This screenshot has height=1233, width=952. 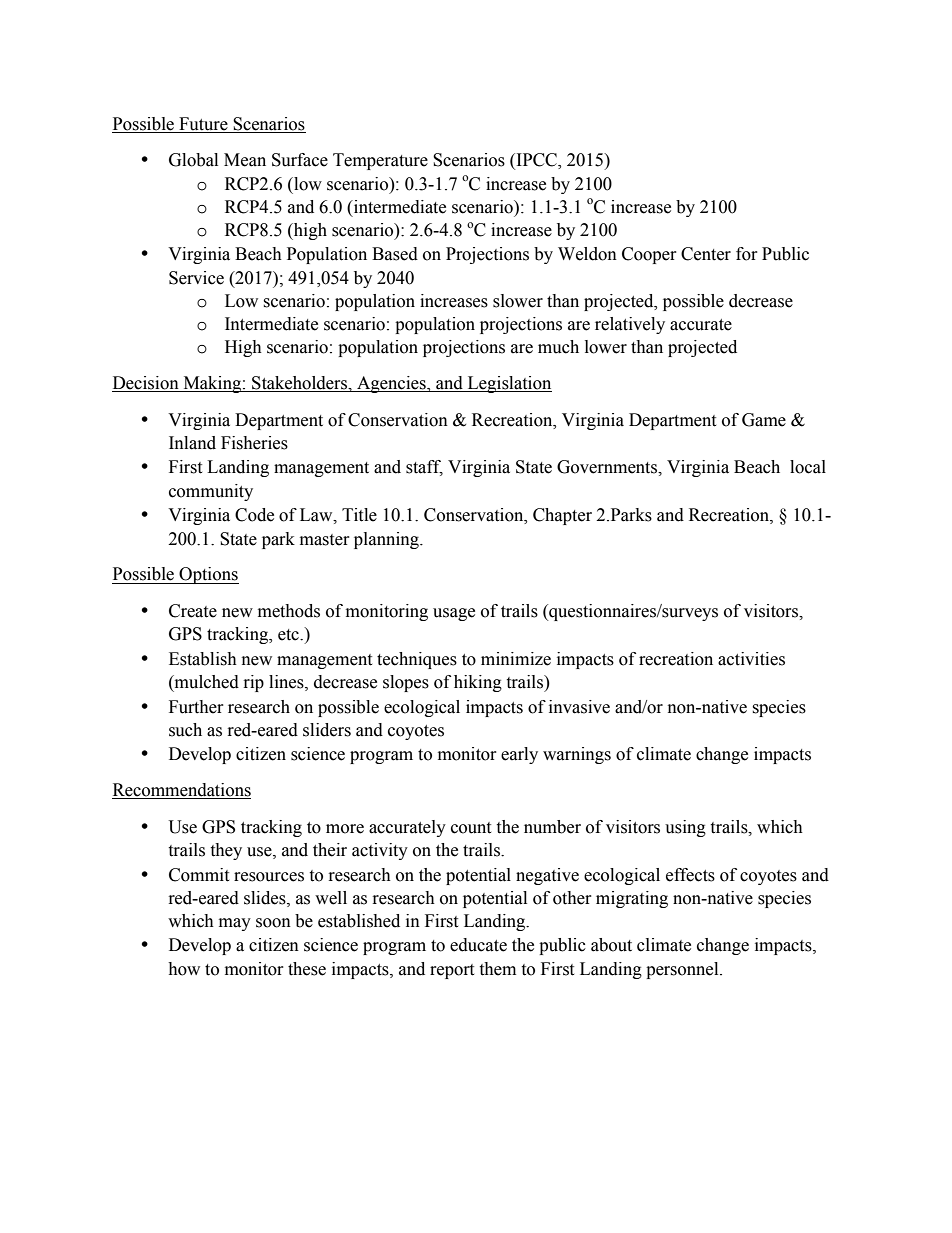 I want to click on Legislation, so click(x=508, y=384).
